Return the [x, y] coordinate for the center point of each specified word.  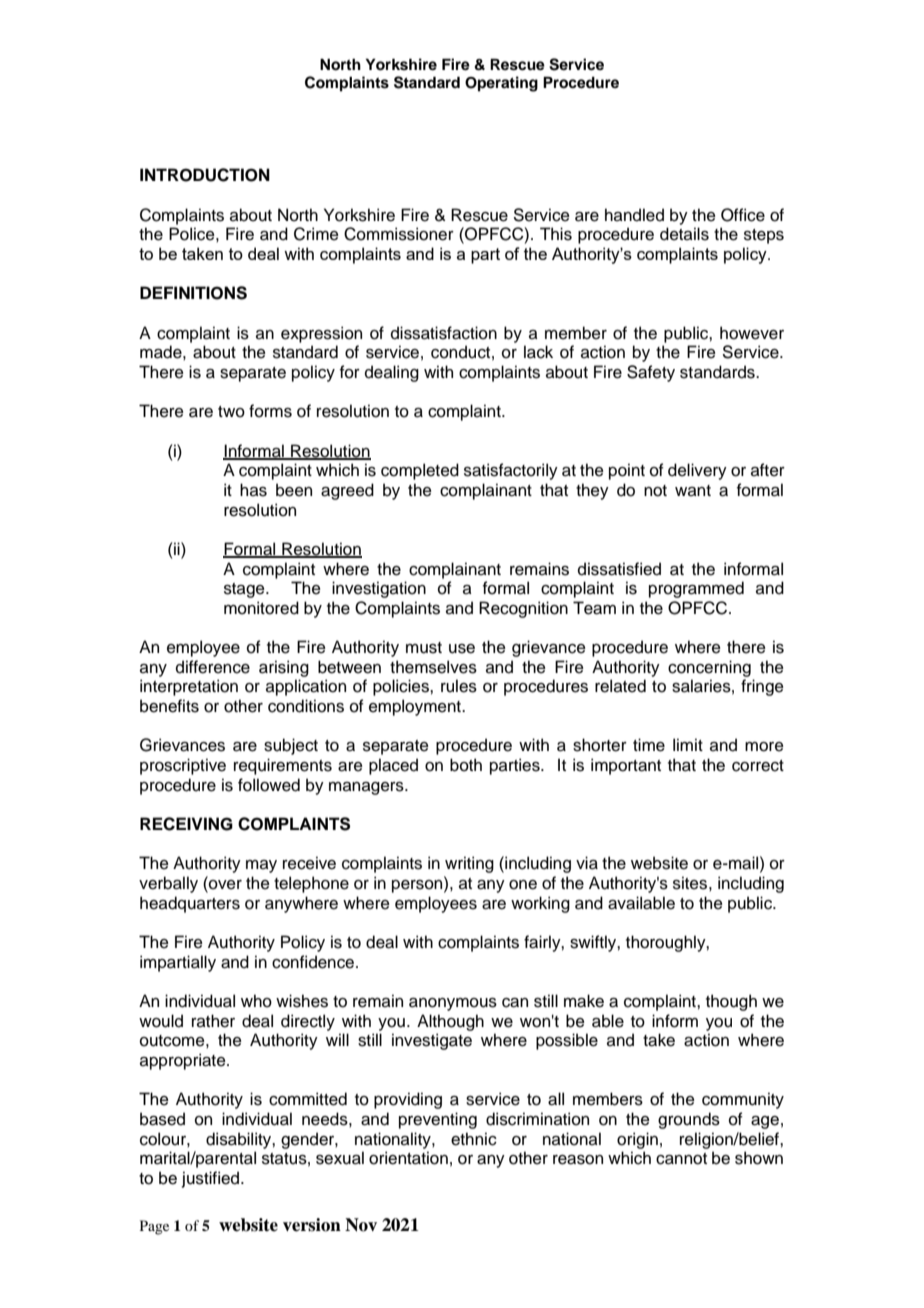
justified [212, 1179]
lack [538, 352]
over [224, 884]
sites [690, 883]
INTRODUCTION [205, 175]
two [231, 412]
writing [469, 864]
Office [743, 215]
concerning [709, 668]
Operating [501, 84]
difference [213, 667]
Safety [651, 373]
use [462, 649]
